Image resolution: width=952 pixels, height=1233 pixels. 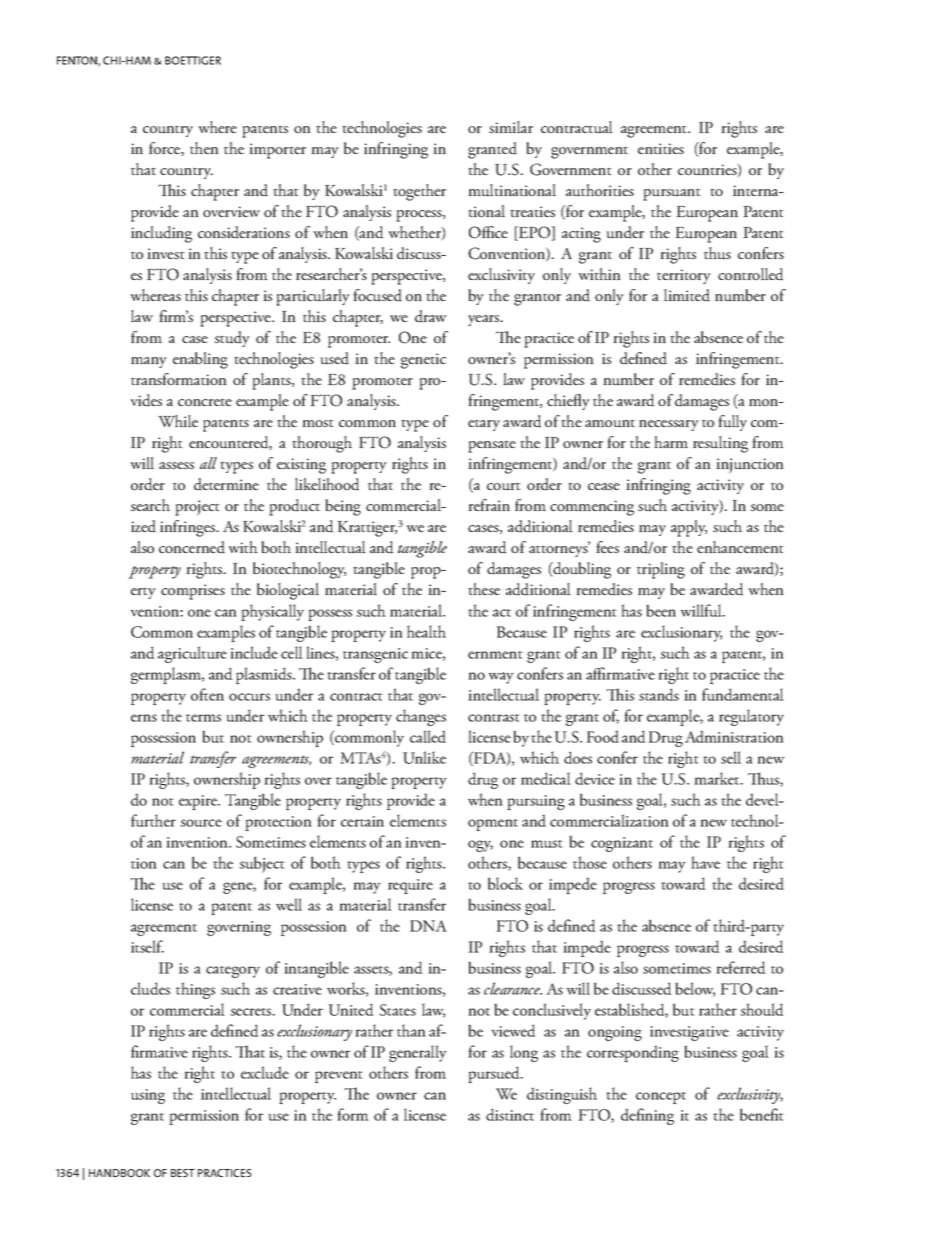 What do you see at coordinates (201, 823) in the document?
I see `source` at bounding box center [201, 823].
